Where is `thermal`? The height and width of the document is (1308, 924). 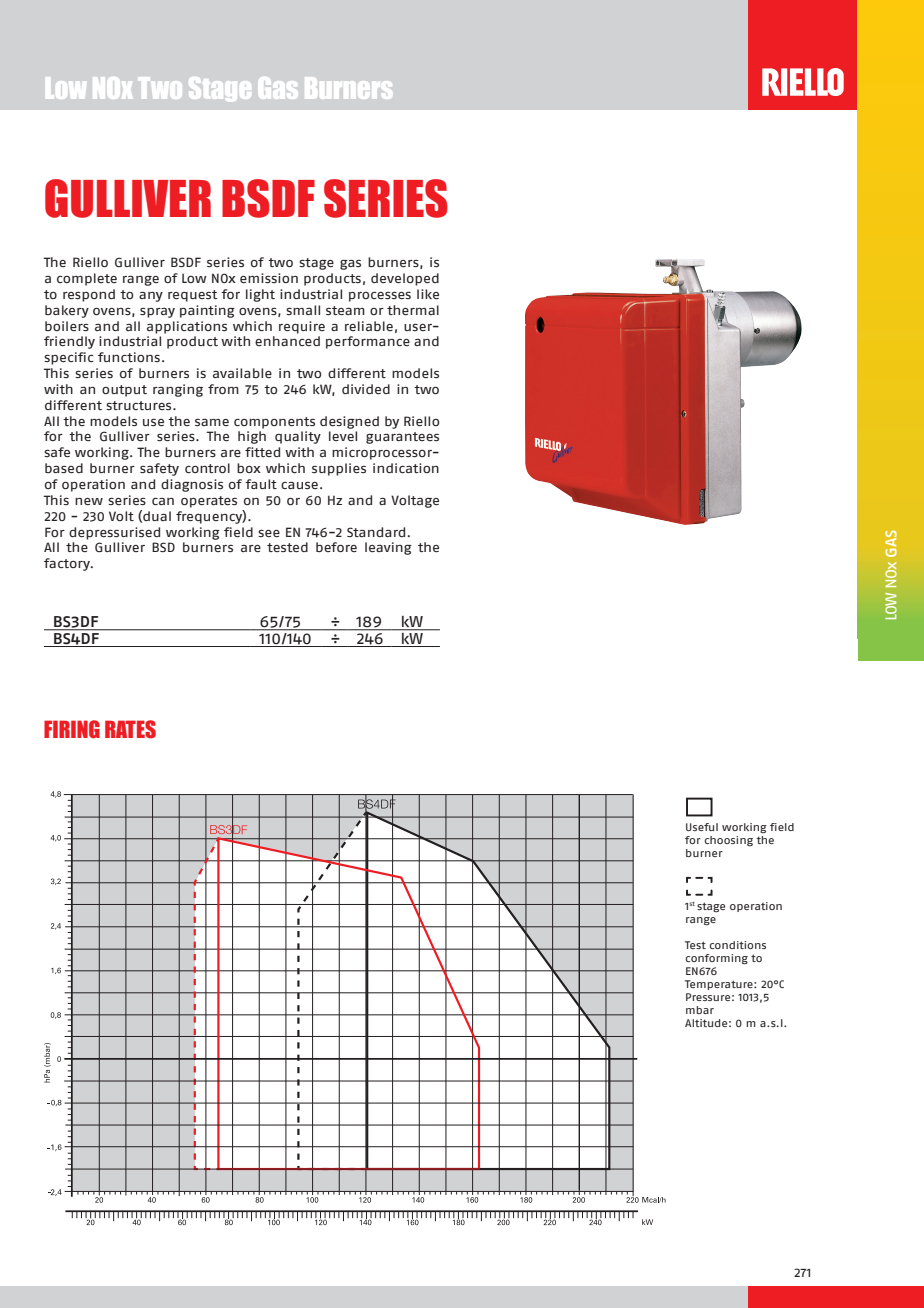
thermal is located at coordinates (413, 310).
